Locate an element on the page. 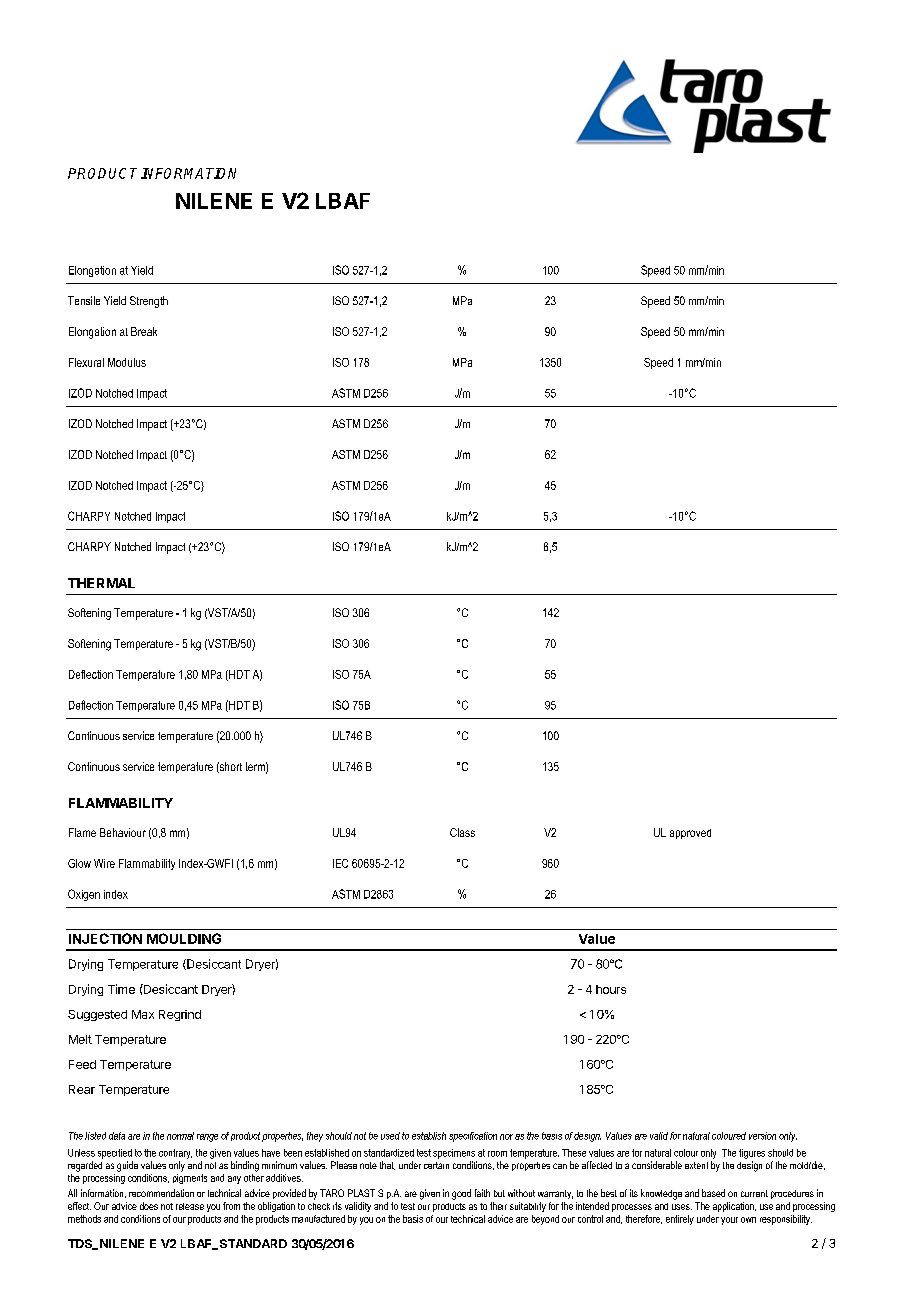 The height and width of the document is (1308, 924). IEC is located at coordinates (340, 863).
